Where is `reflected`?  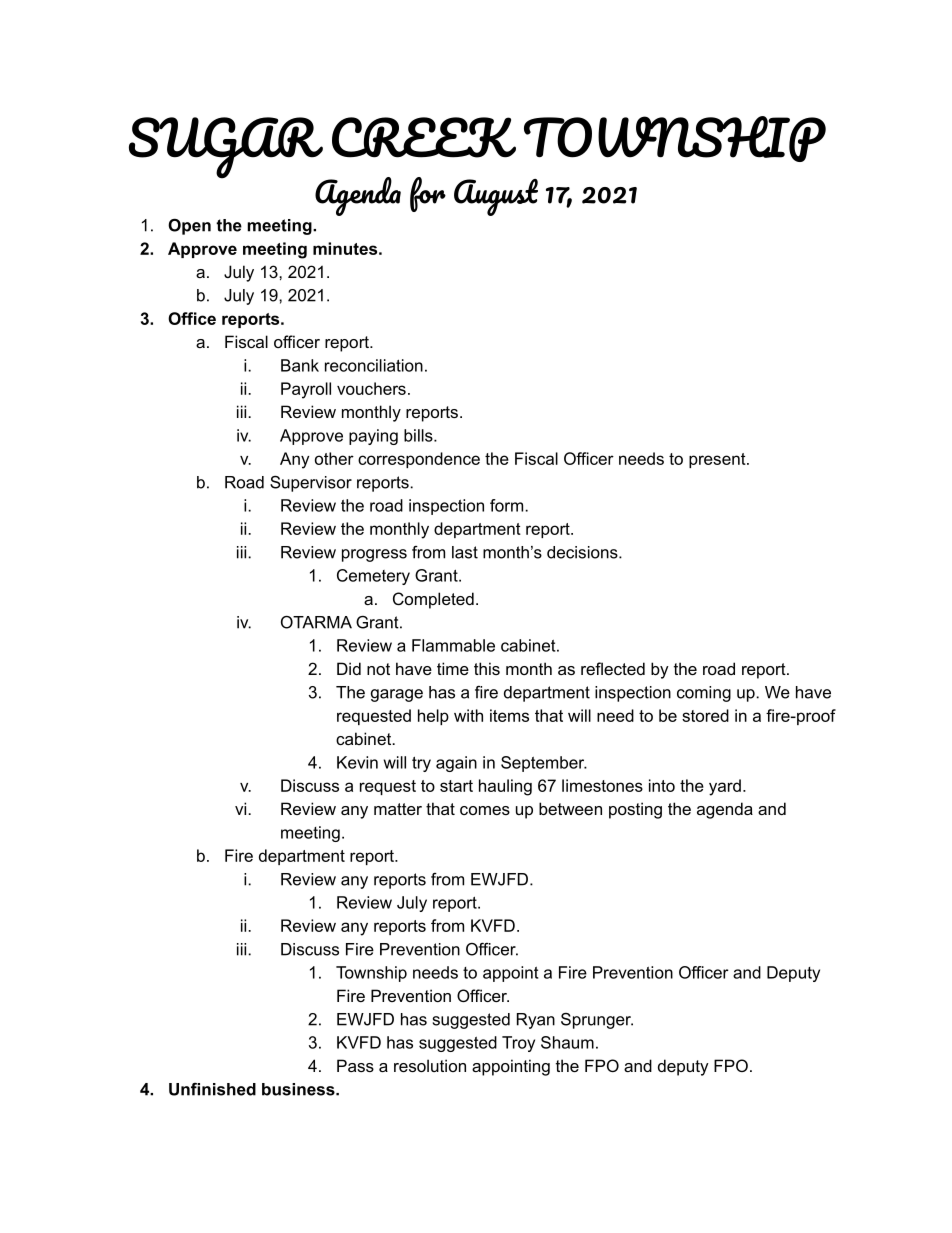 reflected is located at coordinates (613, 668).
